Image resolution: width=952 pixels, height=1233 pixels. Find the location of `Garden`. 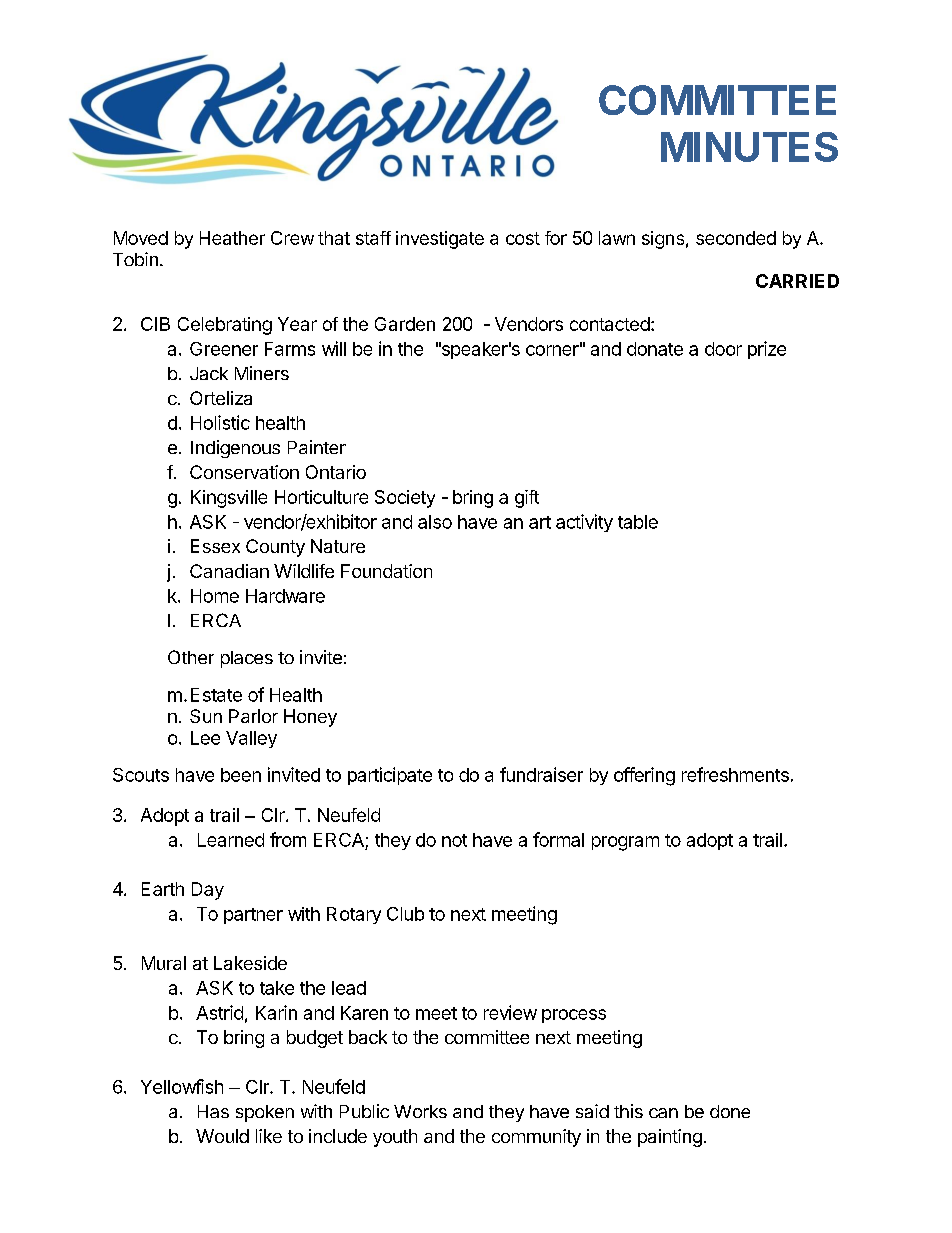

Garden is located at coordinates (405, 324).
